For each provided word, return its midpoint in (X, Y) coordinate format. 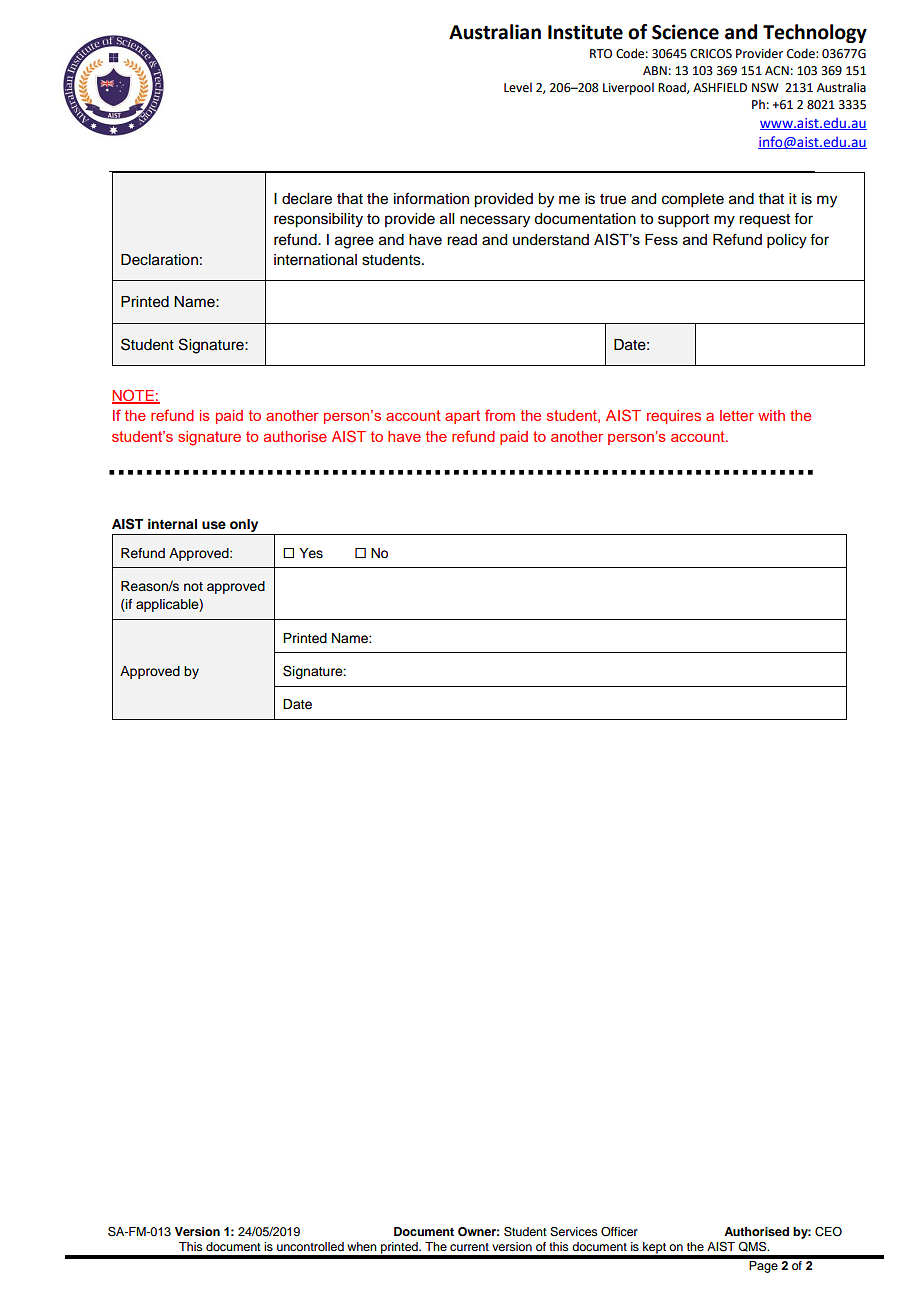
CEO (828, 1232)
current (469, 1247)
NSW (765, 88)
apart (462, 417)
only (244, 525)
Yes (311, 553)
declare (307, 199)
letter (737, 415)
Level (518, 87)
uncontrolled (310, 1246)
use (214, 525)
